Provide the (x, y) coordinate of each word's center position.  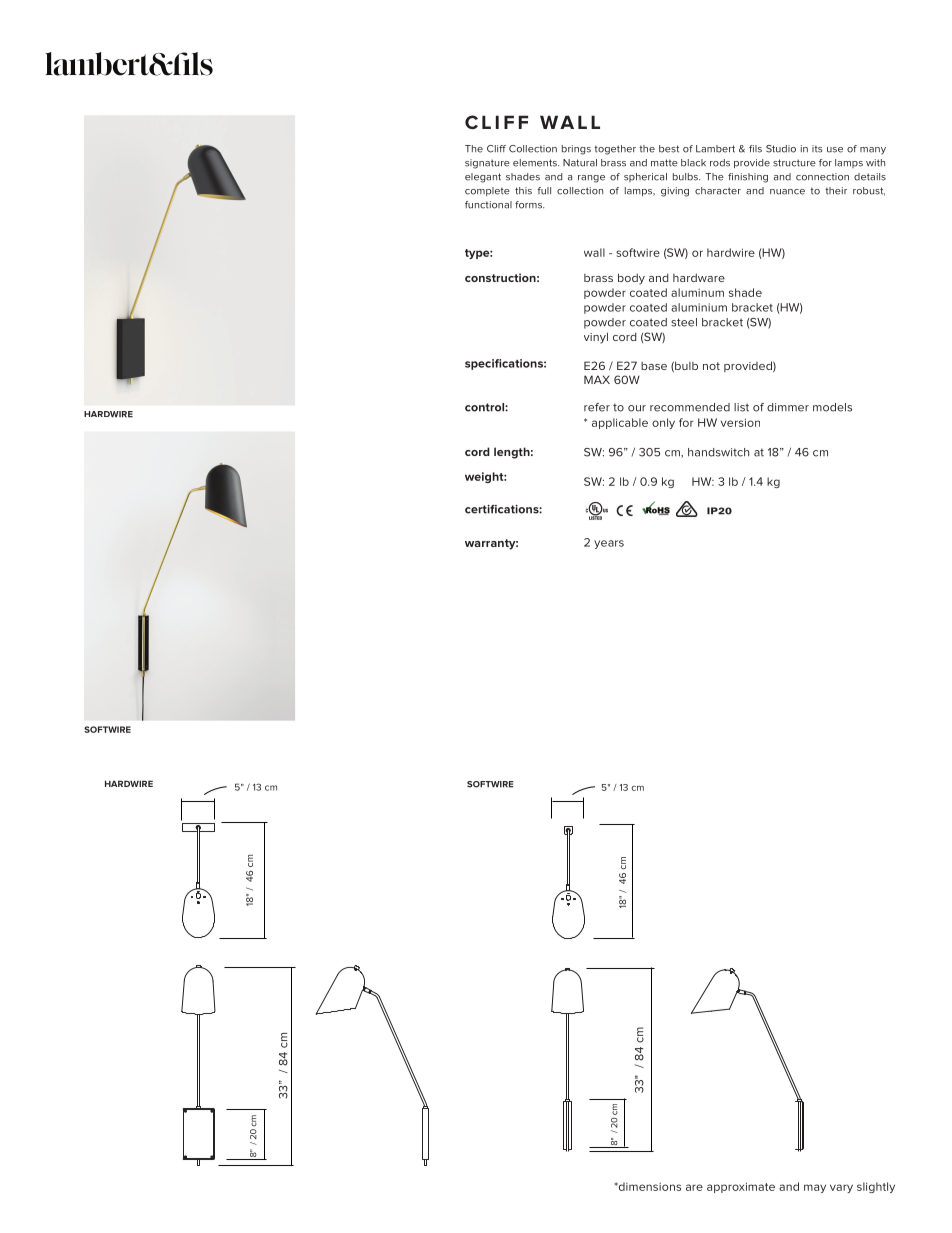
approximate (741, 1187)
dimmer (788, 407)
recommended (690, 407)
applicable (620, 423)
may (815, 1188)
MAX (597, 379)
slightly (876, 1187)
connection (822, 177)
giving (675, 192)
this (523, 191)
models (832, 407)
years (609, 544)
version (740, 422)
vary (841, 1188)
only (663, 423)
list (741, 407)
